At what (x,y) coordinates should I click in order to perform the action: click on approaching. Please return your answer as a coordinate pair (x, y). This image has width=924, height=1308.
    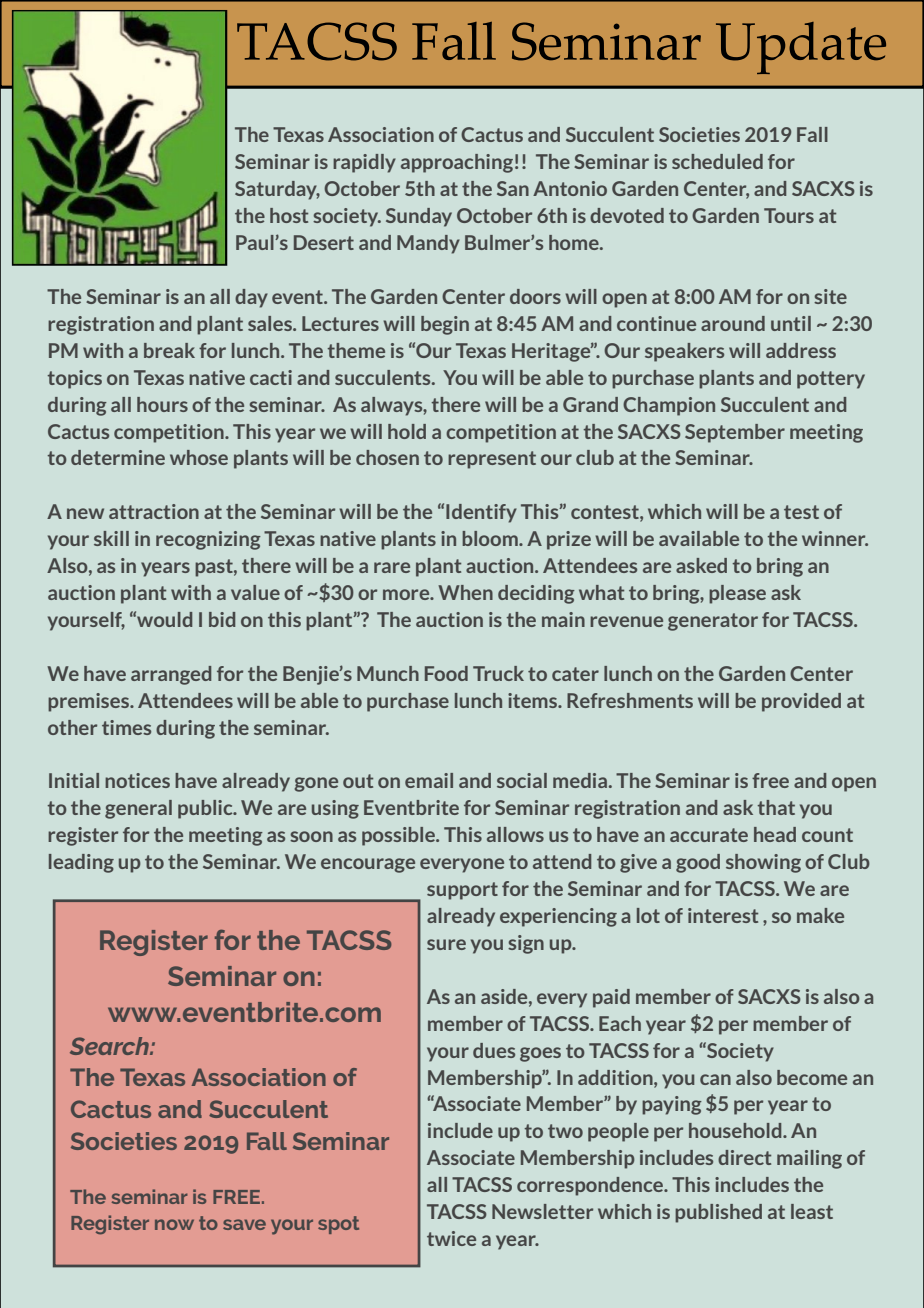
    Looking at the image, I should click on (457, 163).
